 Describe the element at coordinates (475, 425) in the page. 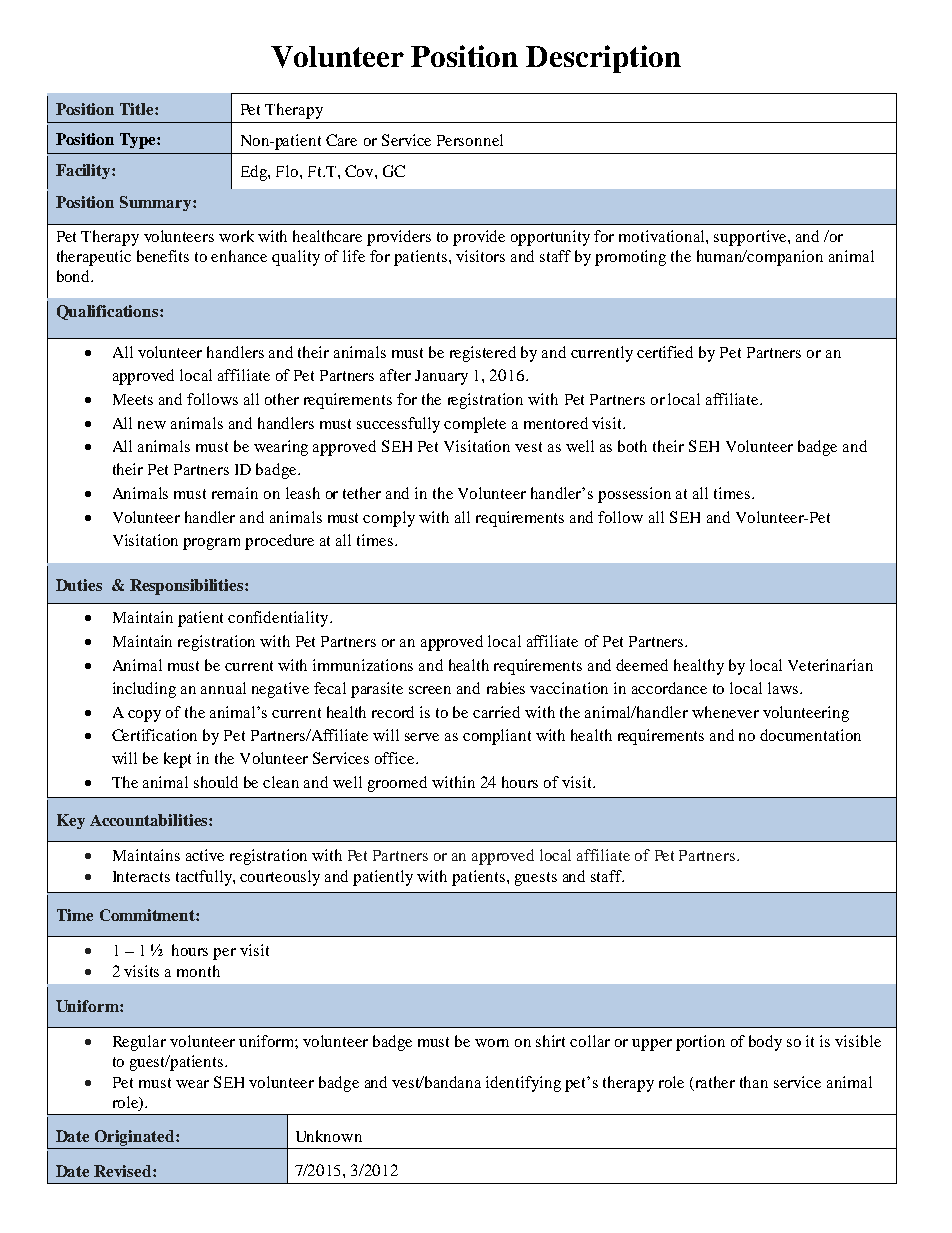

I see `complete` at that location.
